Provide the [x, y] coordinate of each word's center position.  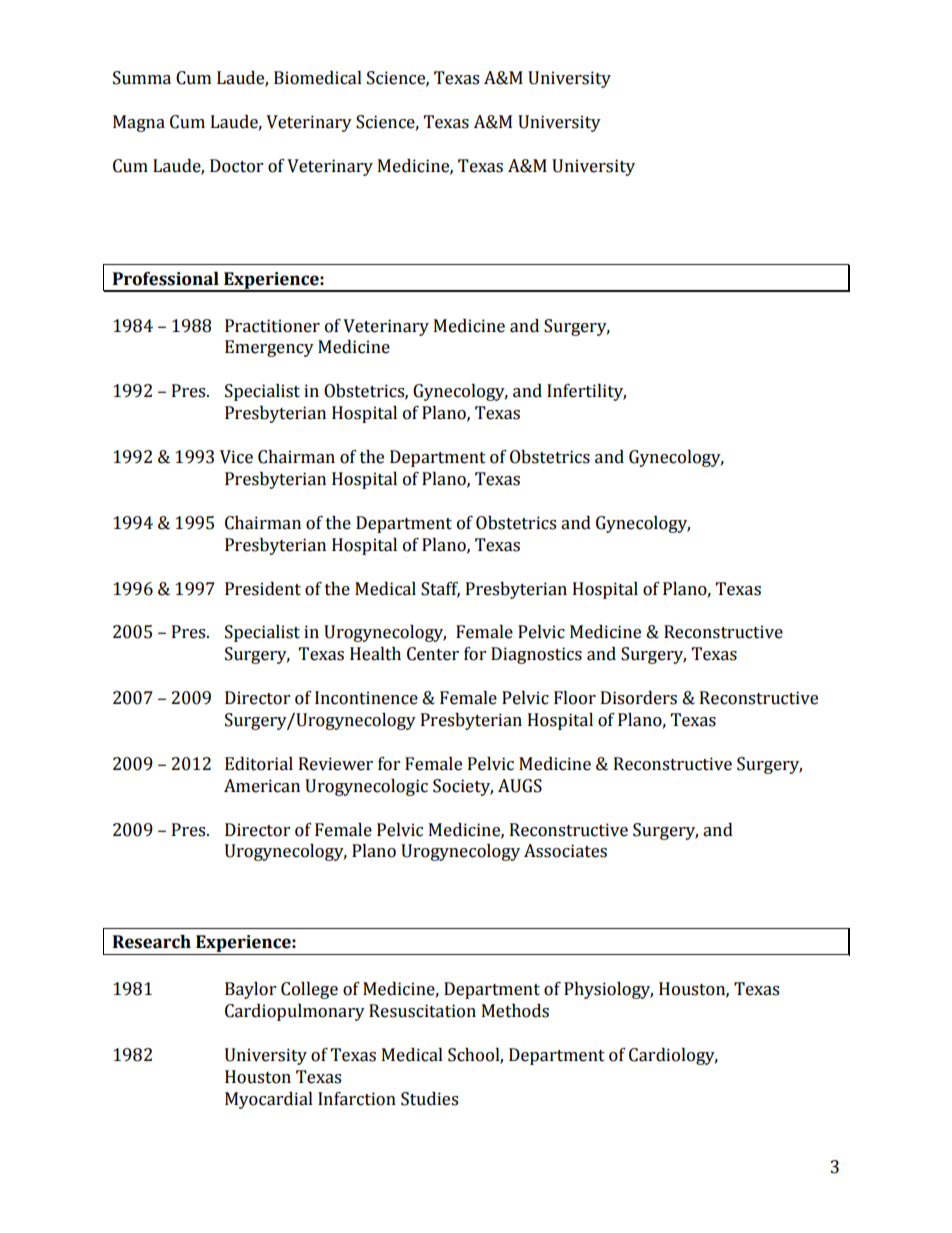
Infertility [586, 392]
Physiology [608, 990]
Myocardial [269, 1100]
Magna [139, 123]
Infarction [357, 1099]
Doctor [236, 166]
